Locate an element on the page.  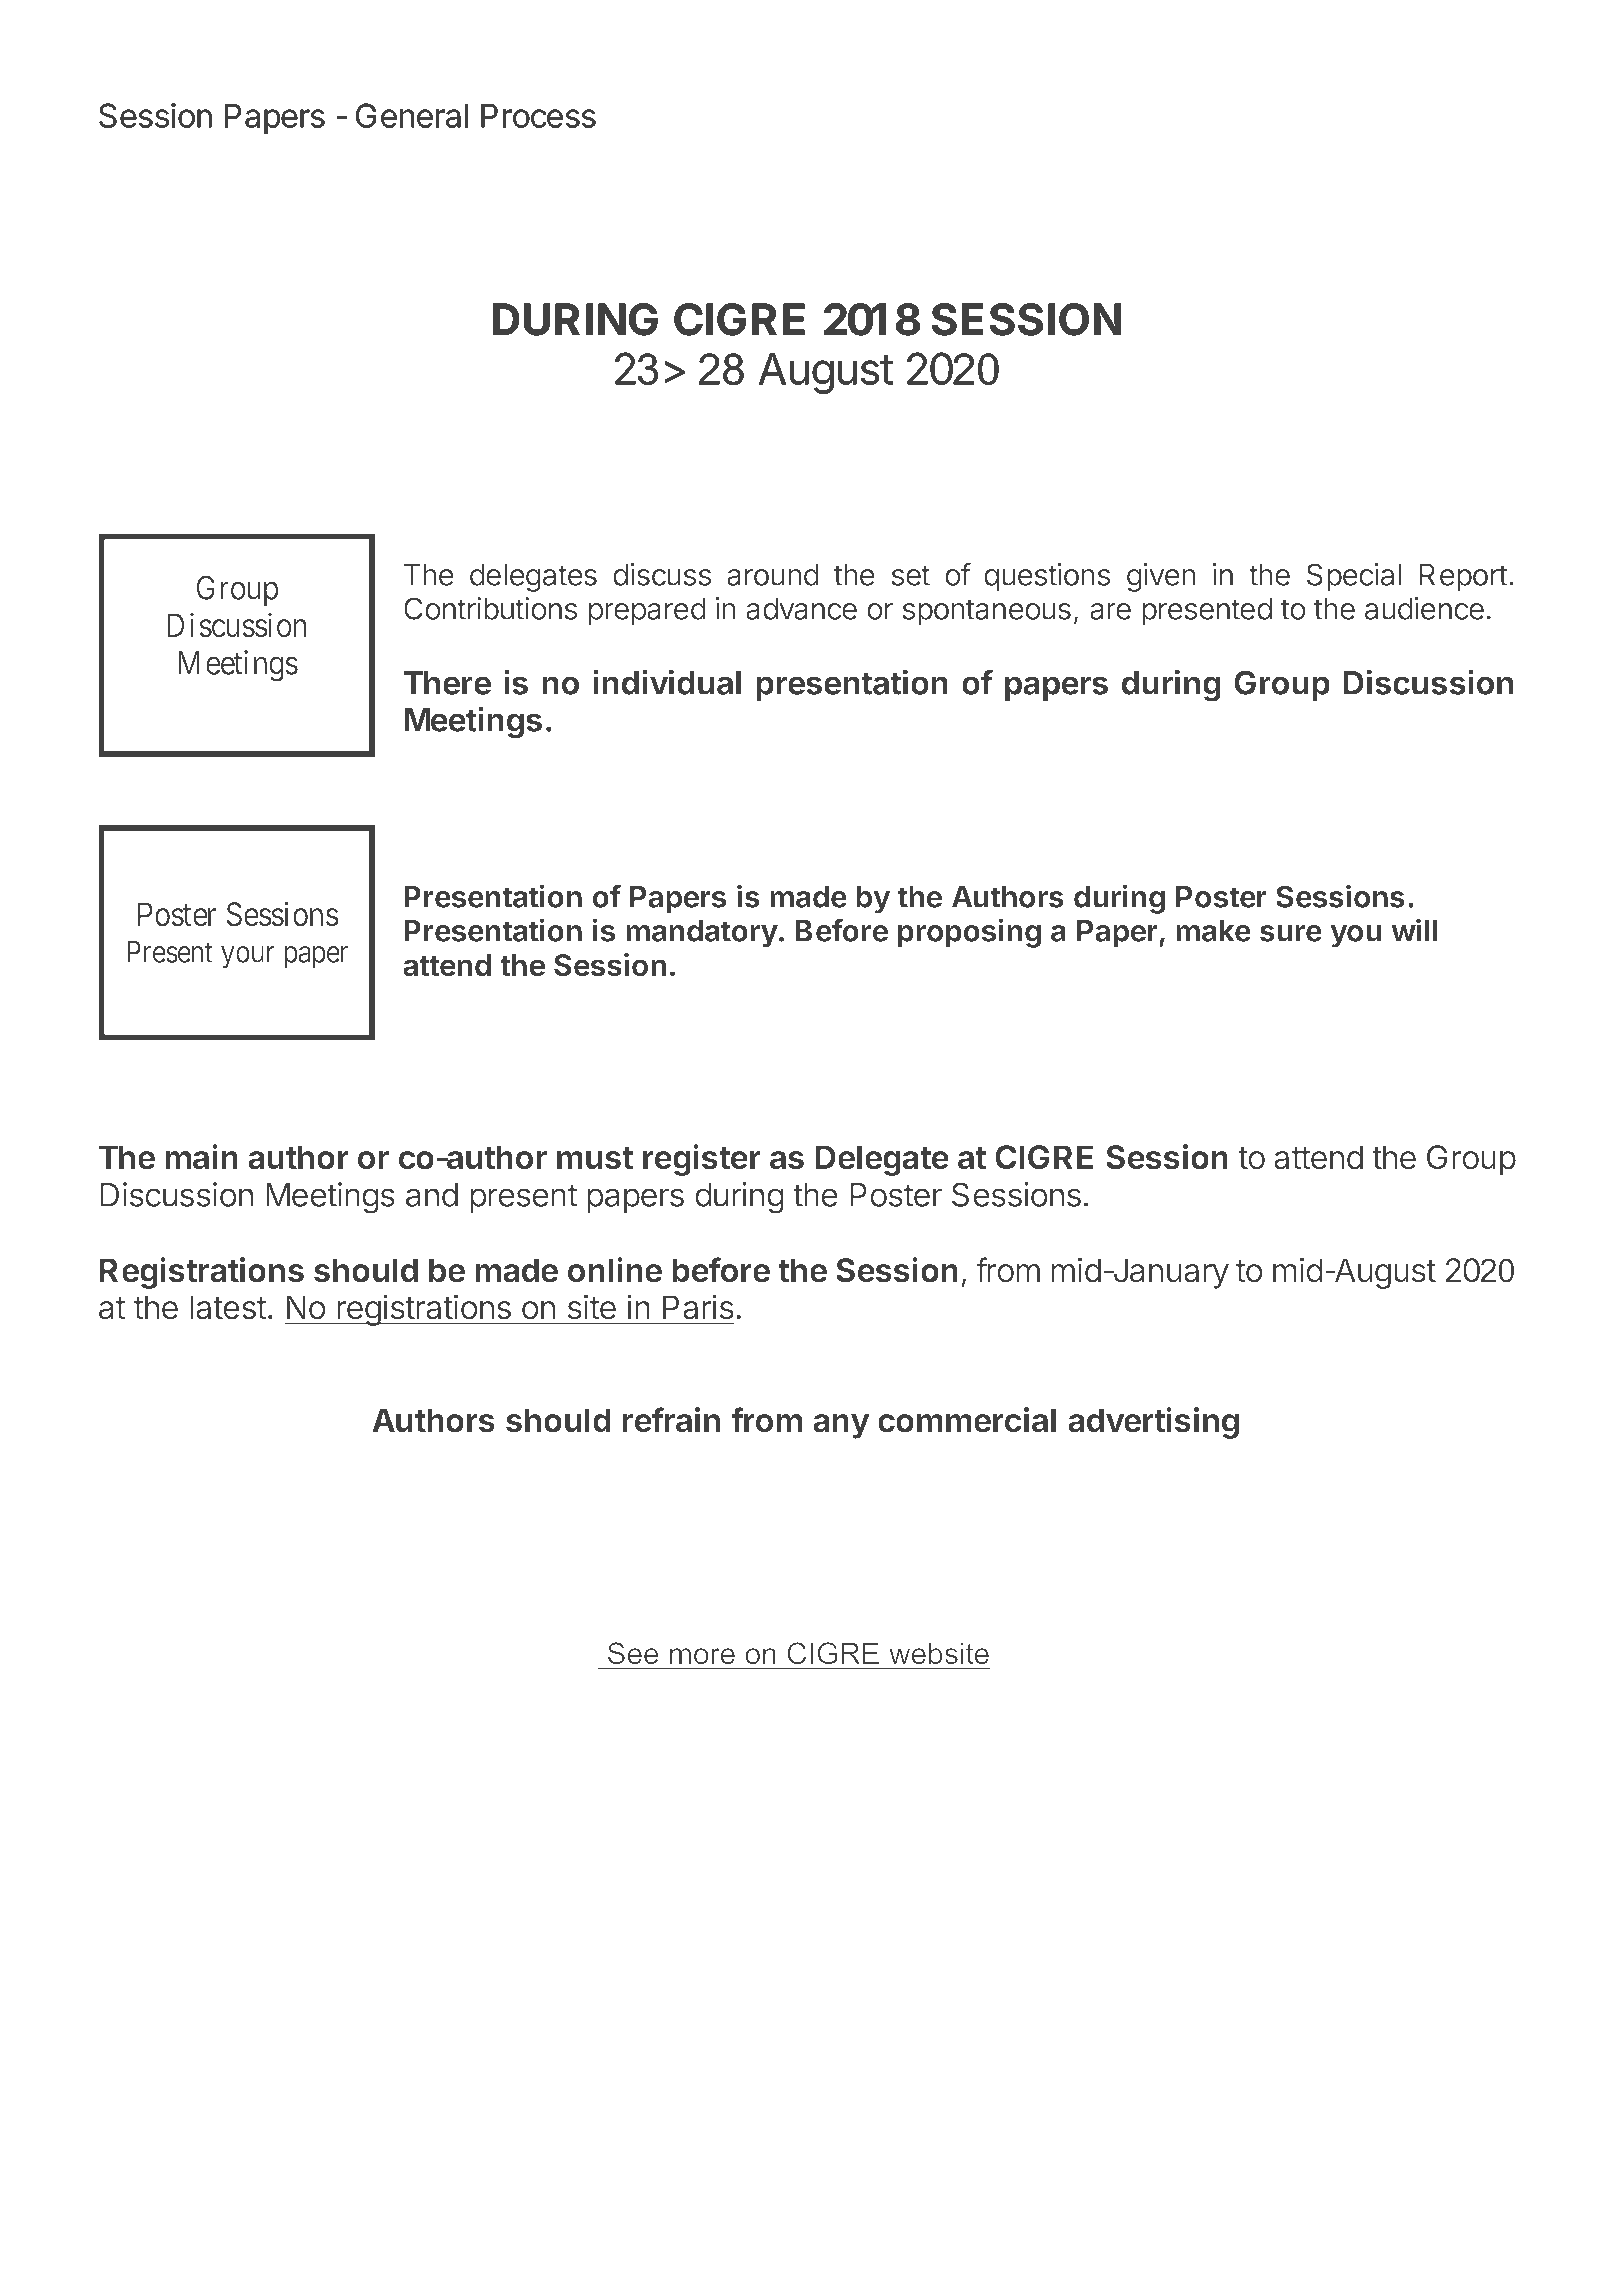
See is located at coordinates (633, 1653).
